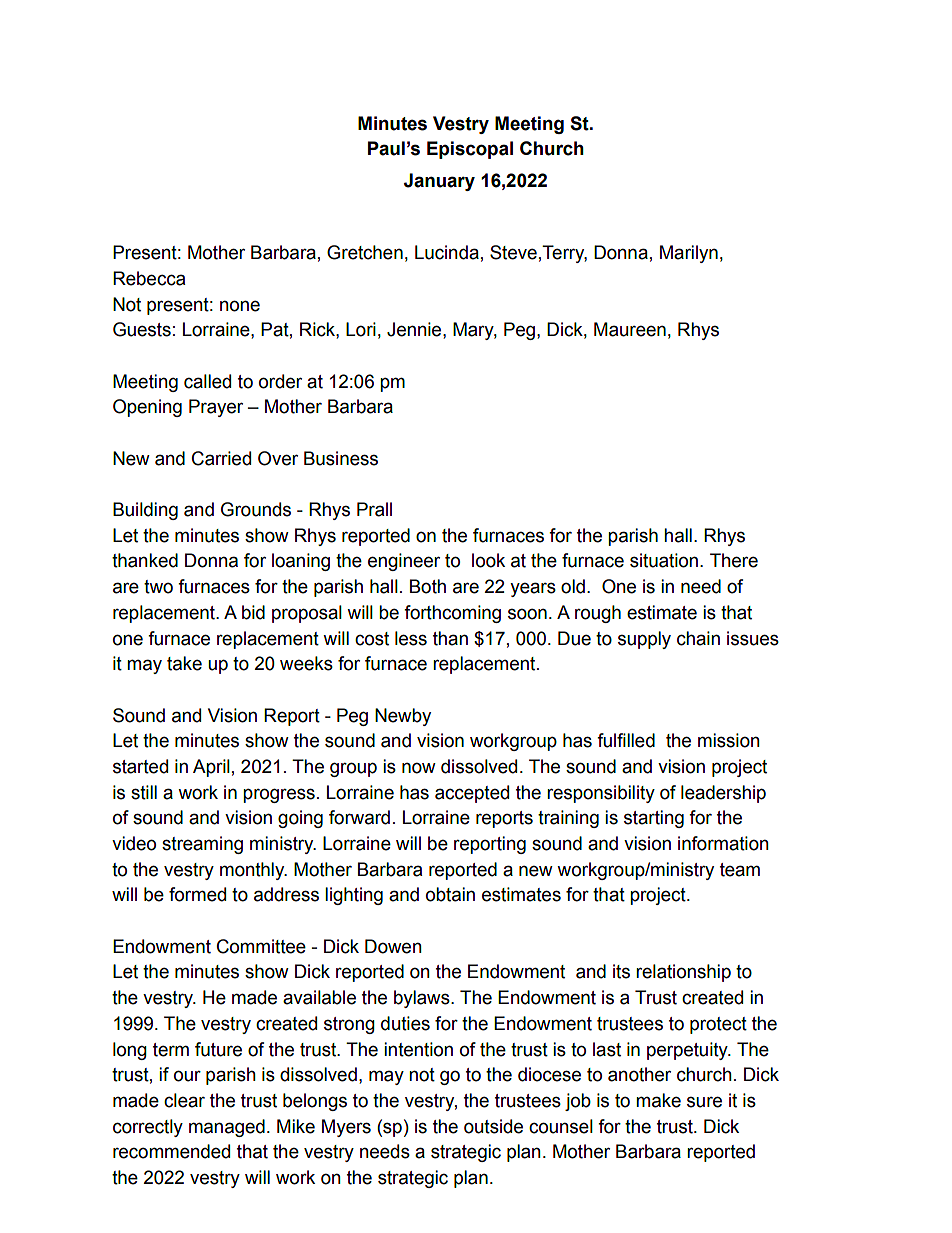 The image size is (952, 1233). What do you see at coordinates (411, 638) in the screenshot?
I see `less` at bounding box center [411, 638].
